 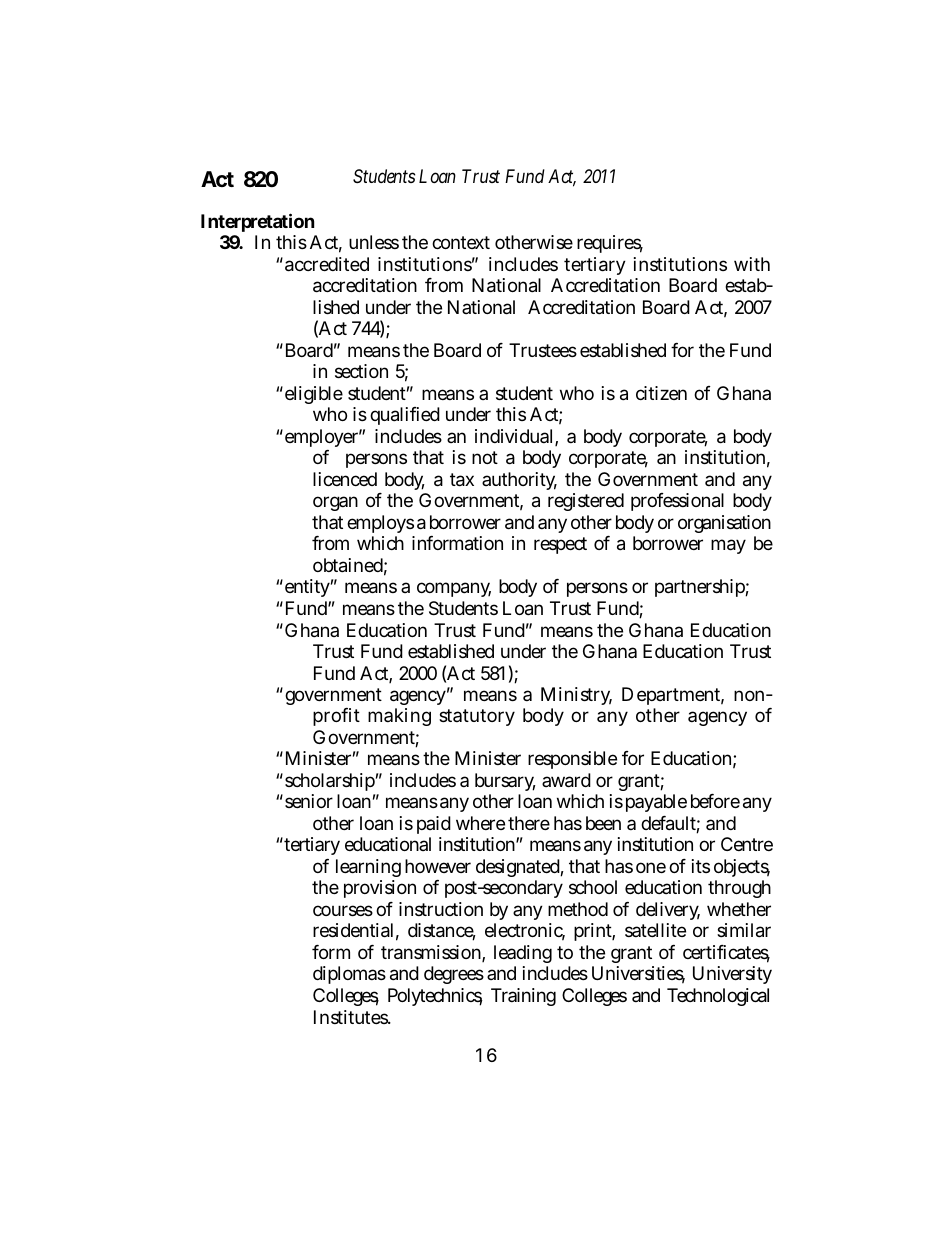 I want to click on context, so click(x=461, y=242).
